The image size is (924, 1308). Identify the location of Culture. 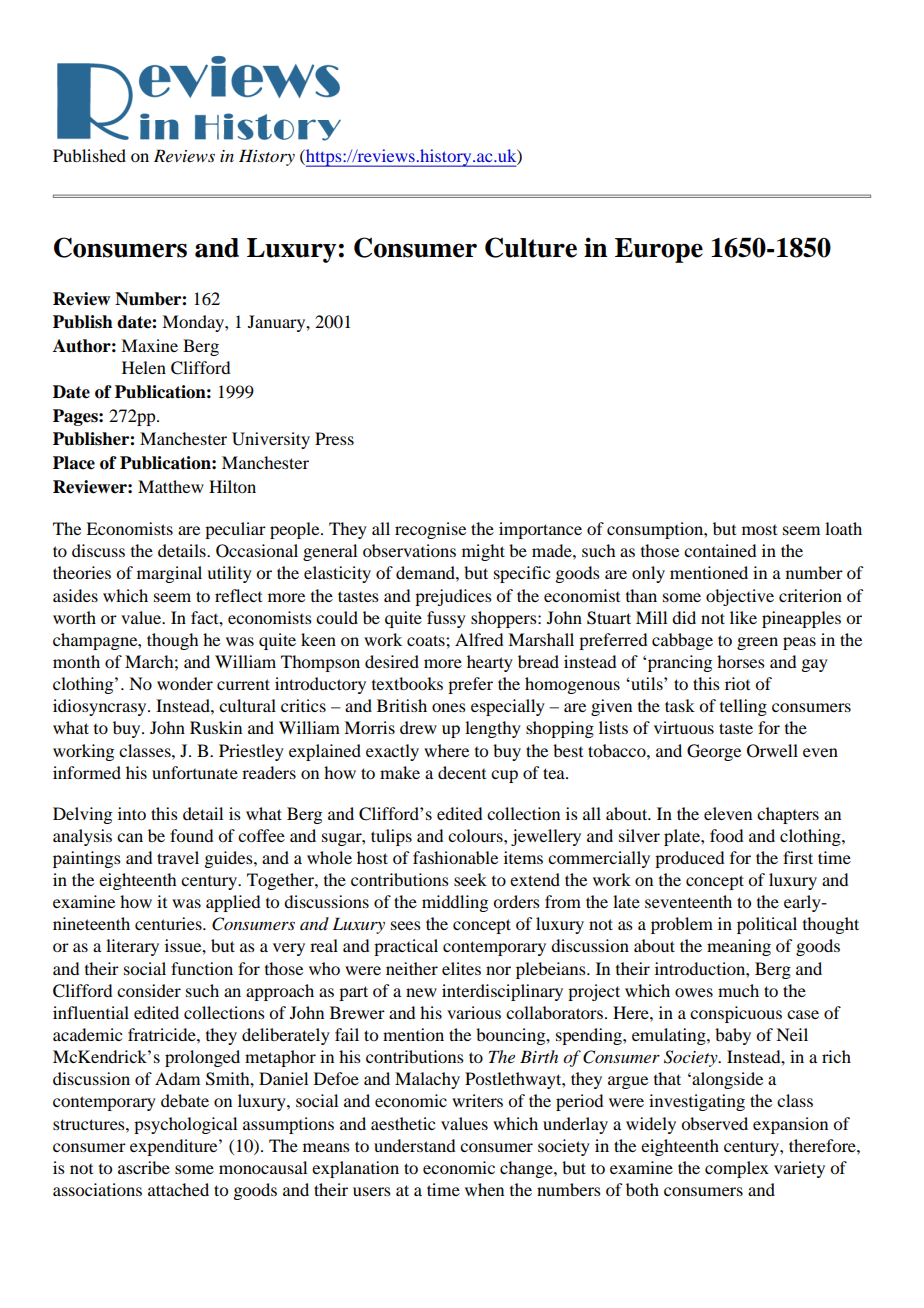
(531, 247).
